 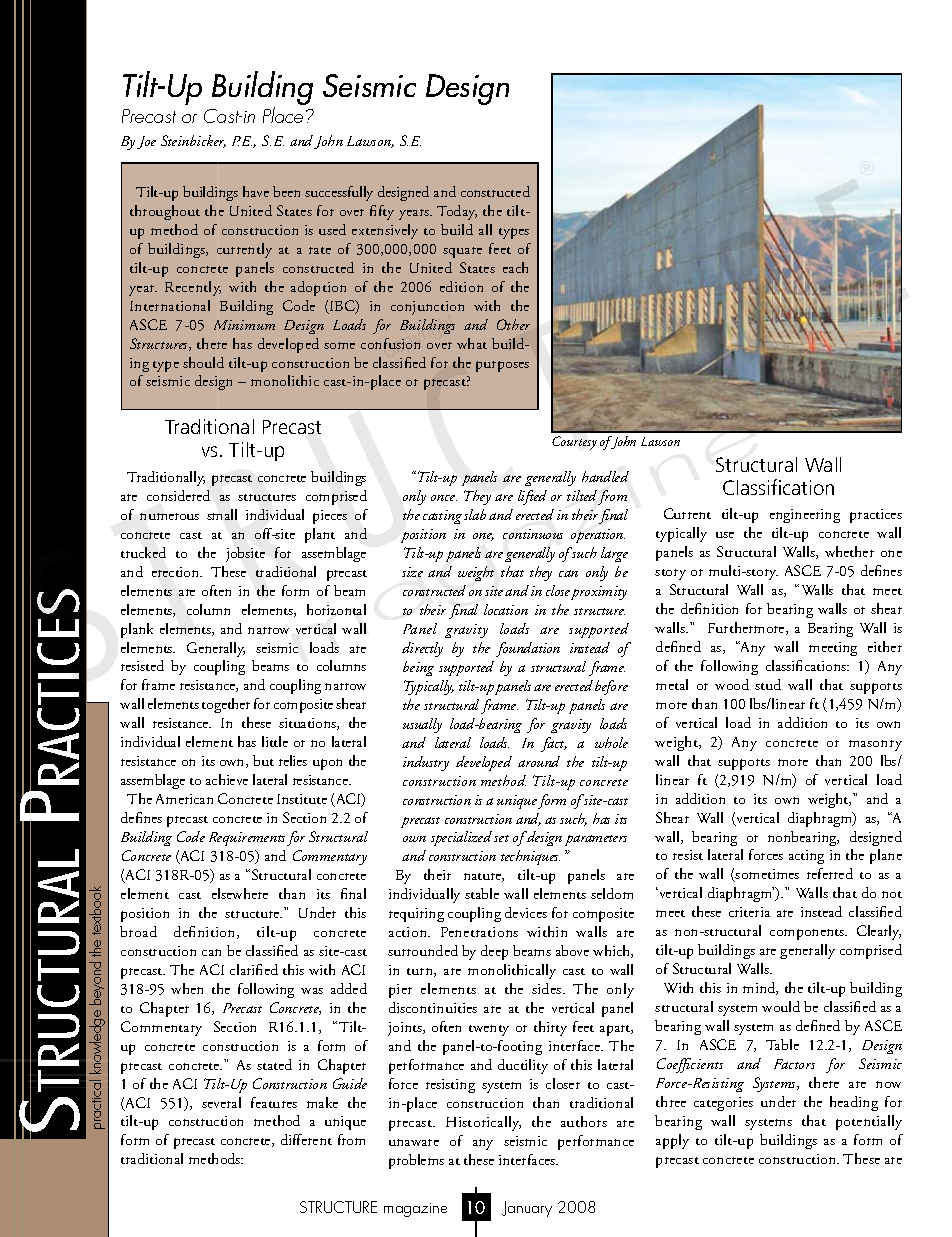 I want to click on Courtesy, so click(x=574, y=443).
